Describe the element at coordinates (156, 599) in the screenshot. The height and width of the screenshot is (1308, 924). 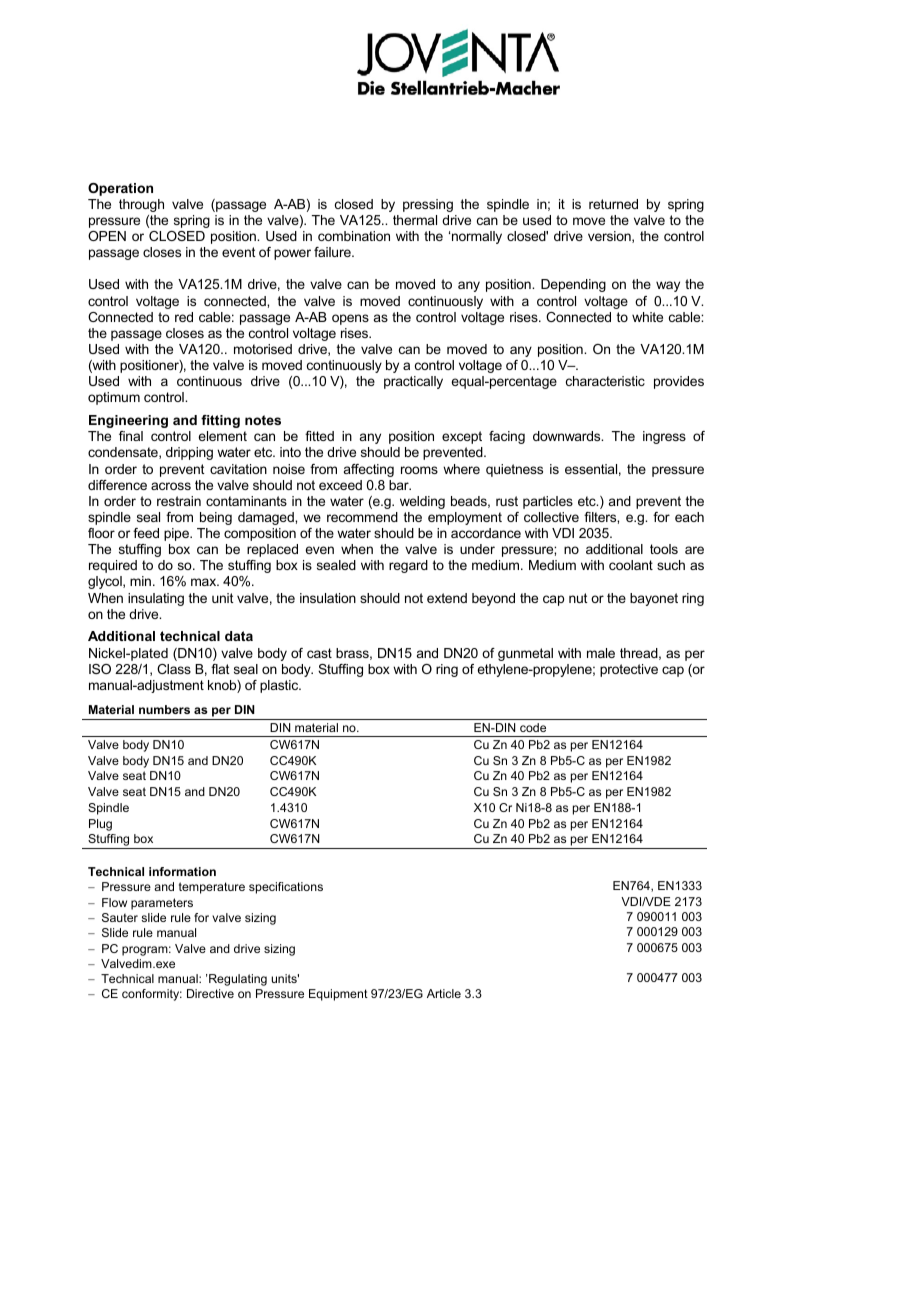
I see `insulating` at that location.
